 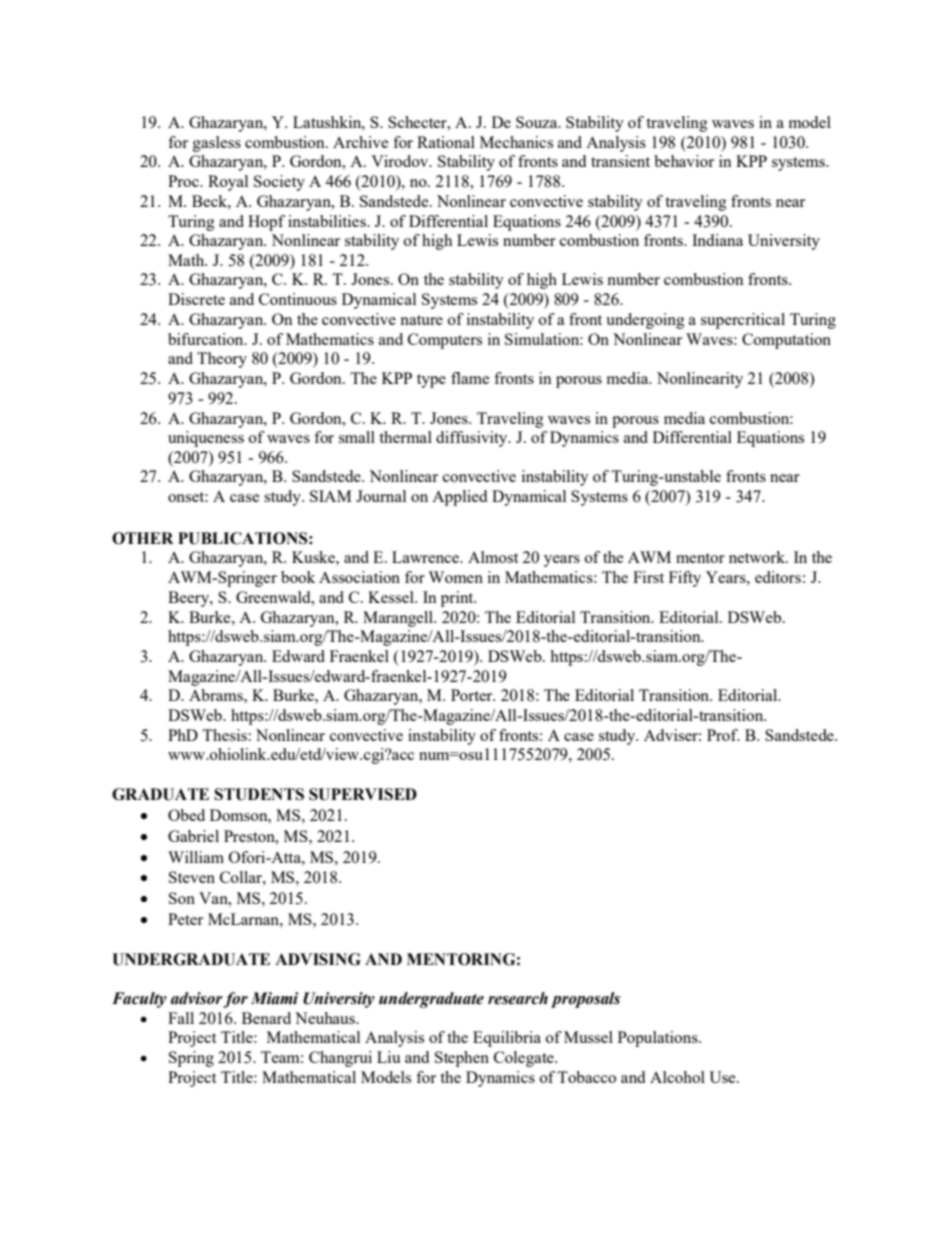 What do you see at coordinates (228, 183) in the page?
I see `Royal` at bounding box center [228, 183].
